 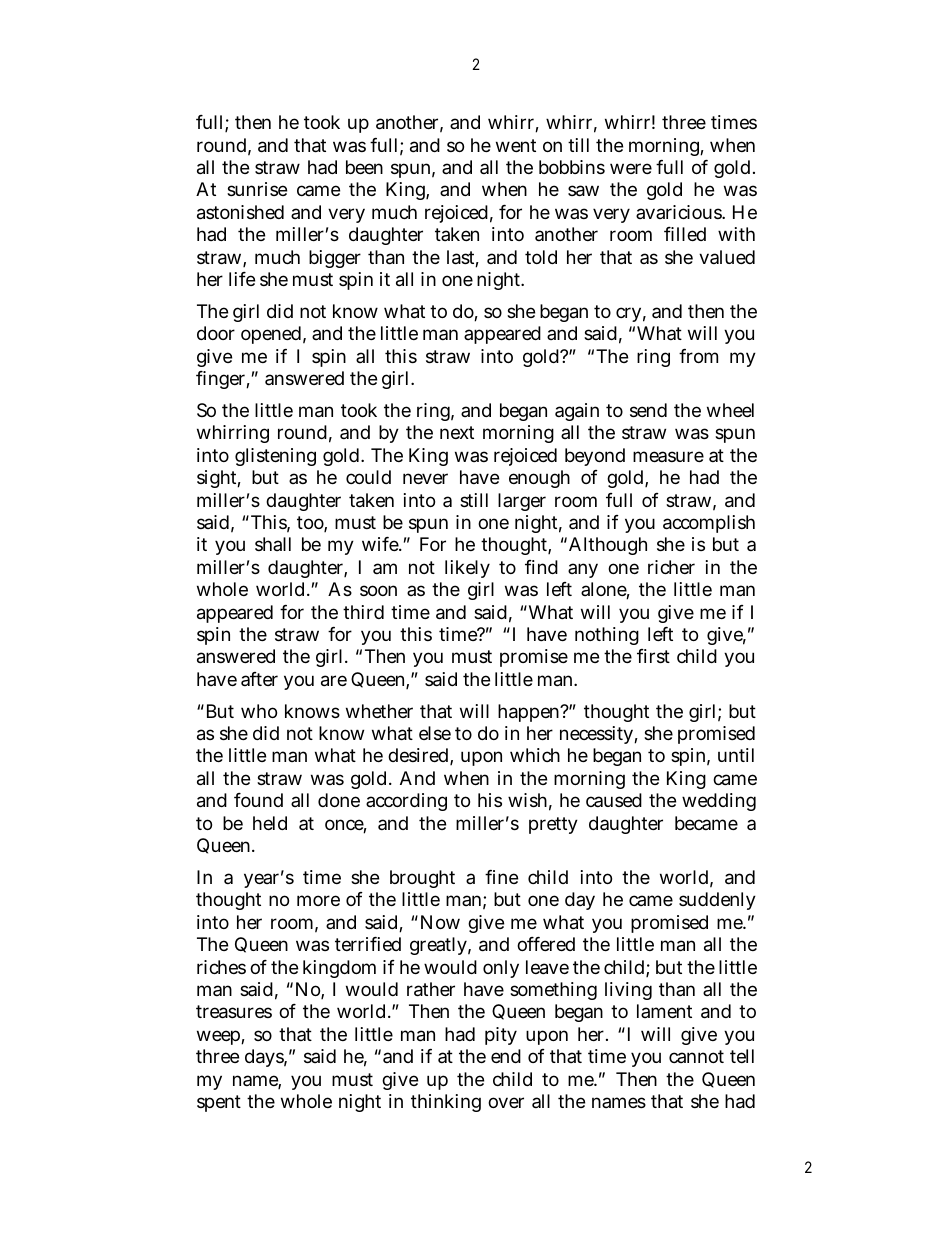 What do you see at coordinates (257, 189) in the page?
I see `sunrise` at bounding box center [257, 189].
